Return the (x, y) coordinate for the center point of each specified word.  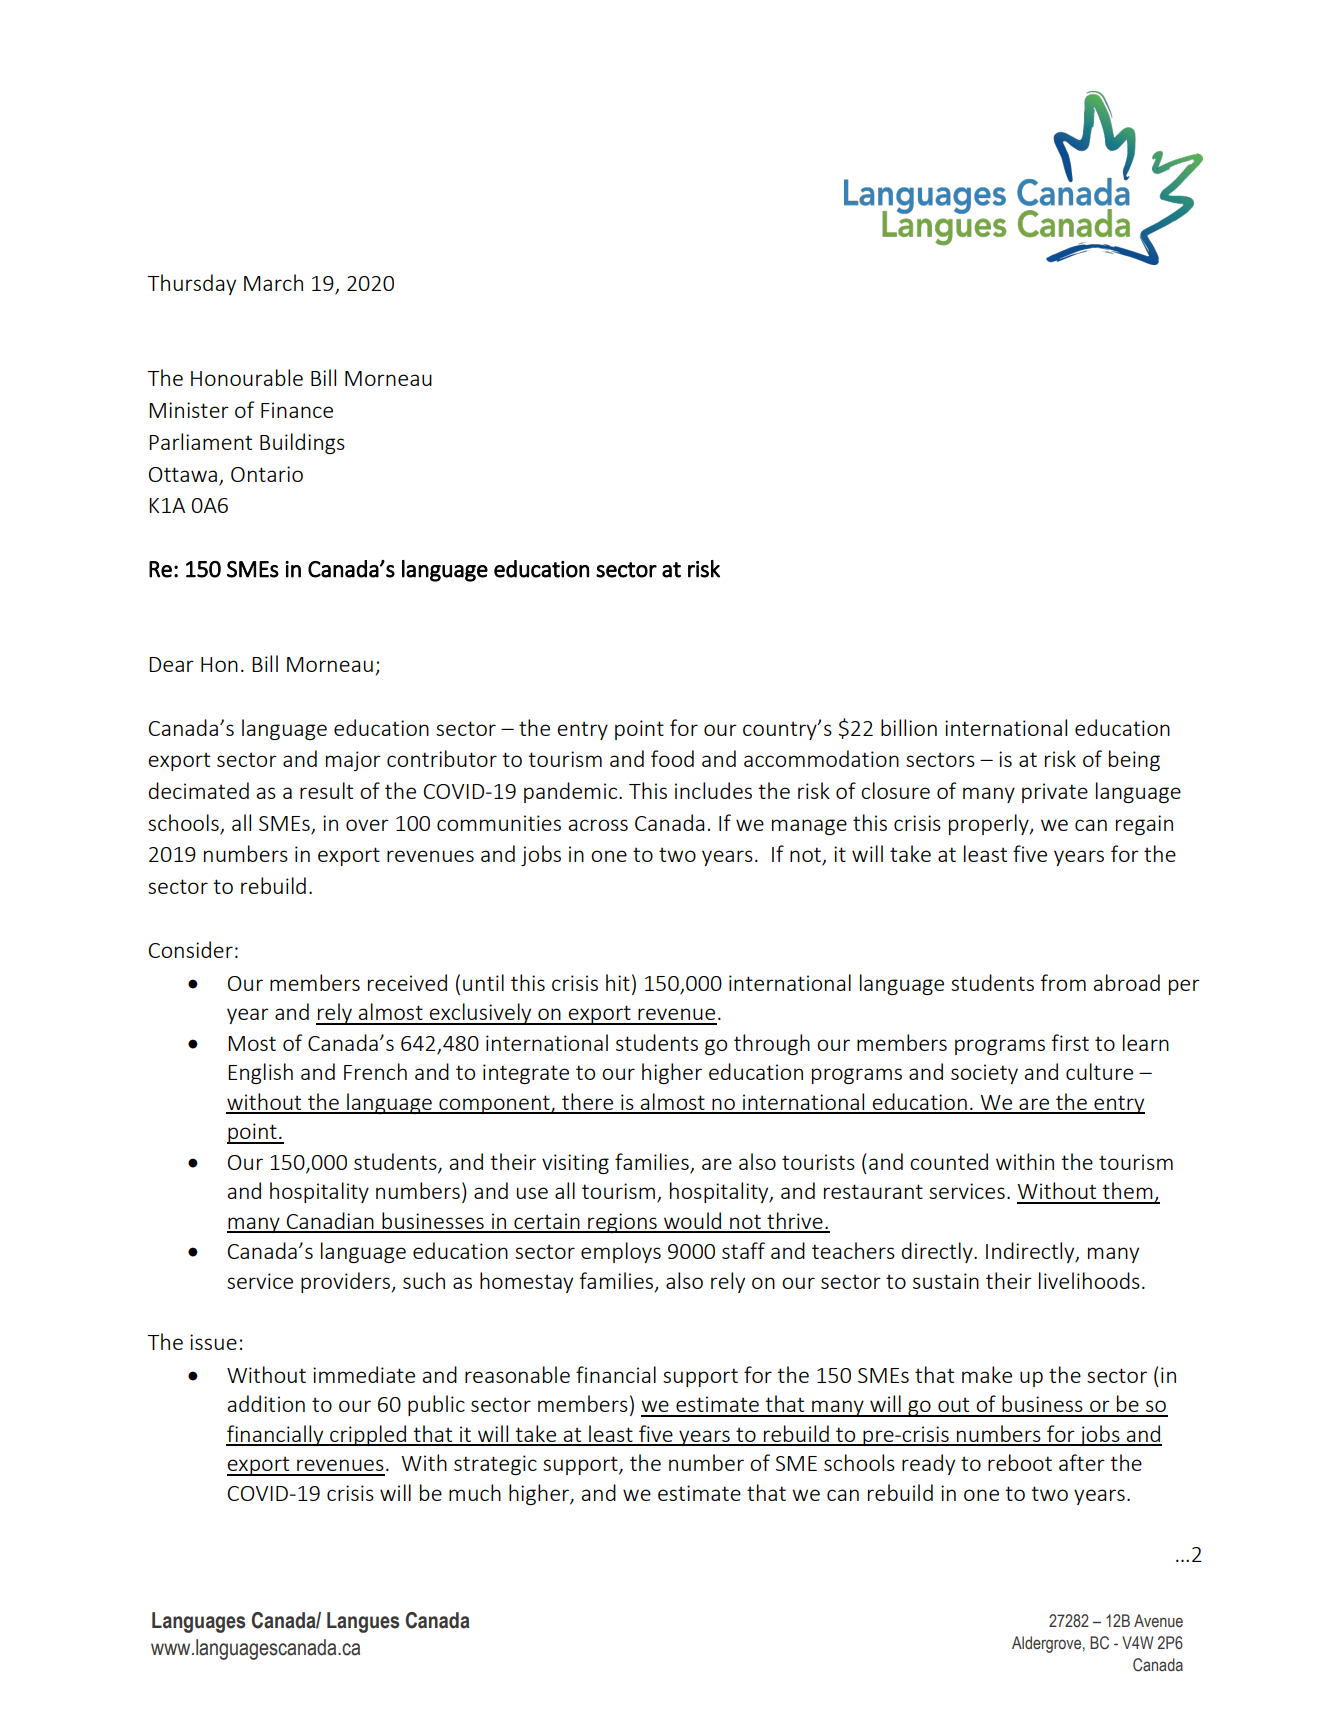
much (475, 1492)
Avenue (1158, 1621)
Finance (297, 410)
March (273, 282)
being (1134, 760)
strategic (495, 1465)
